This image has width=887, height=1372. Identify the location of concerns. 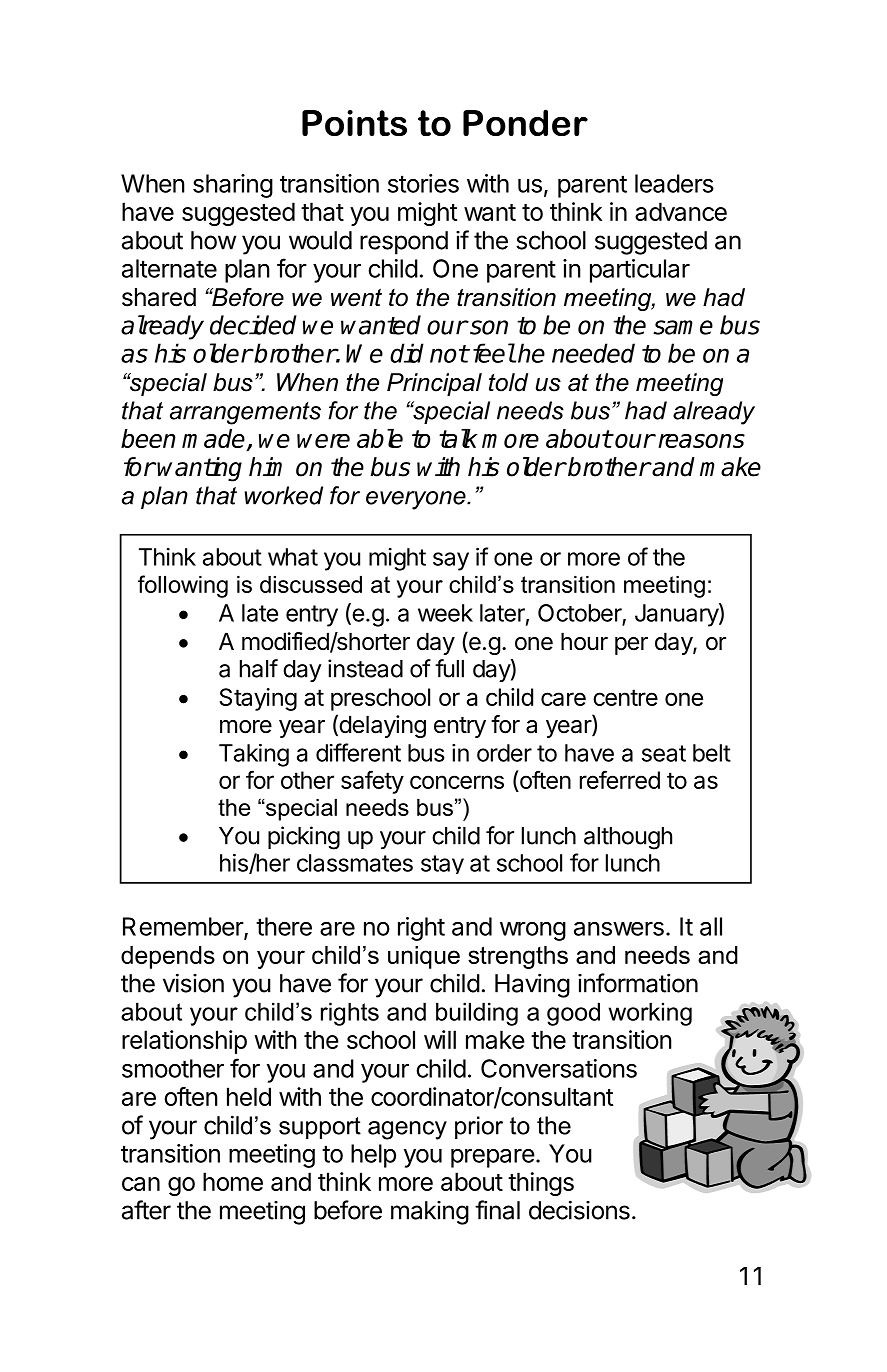
(457, 782).
